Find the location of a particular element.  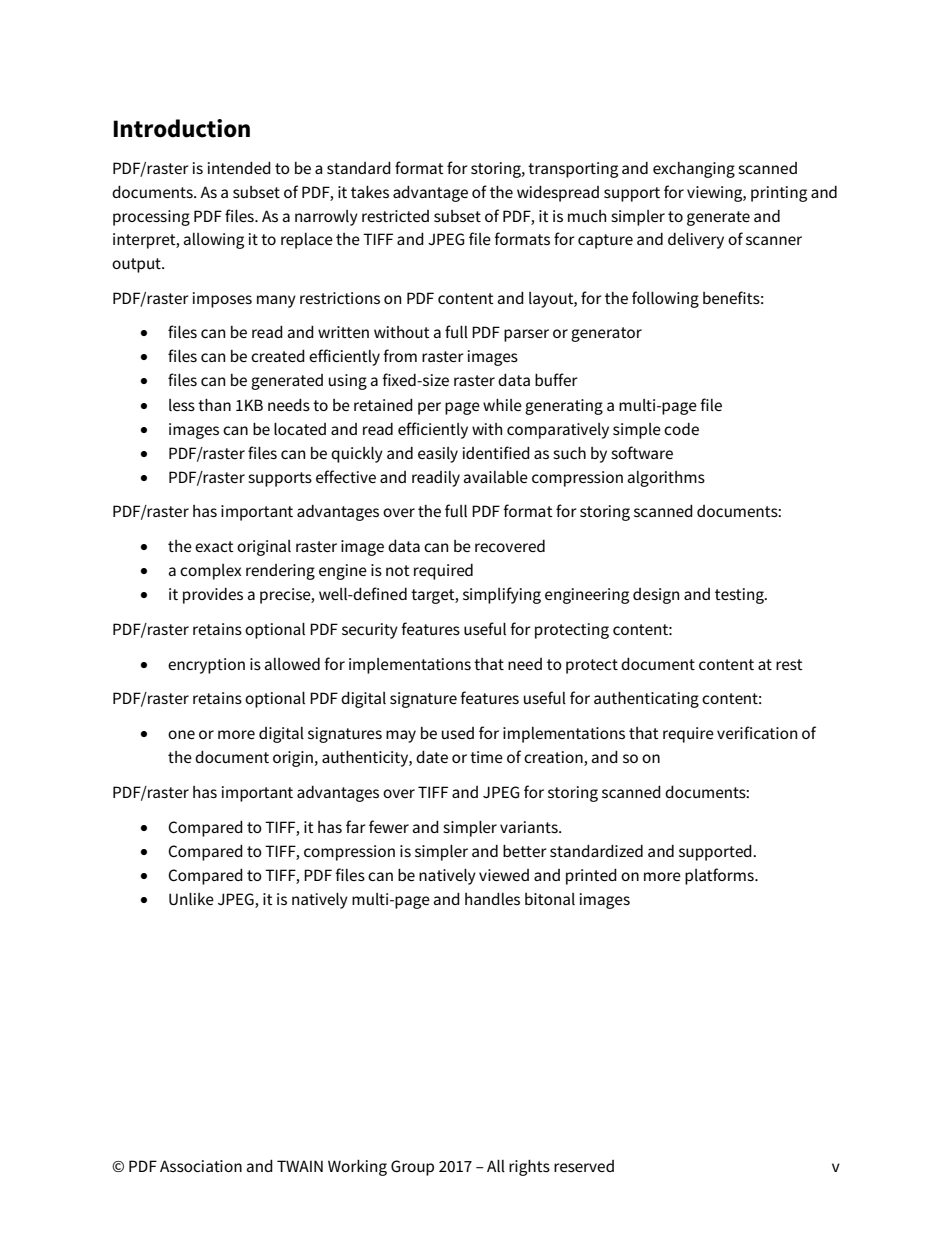

intended is located at coordinates (239, 168).
